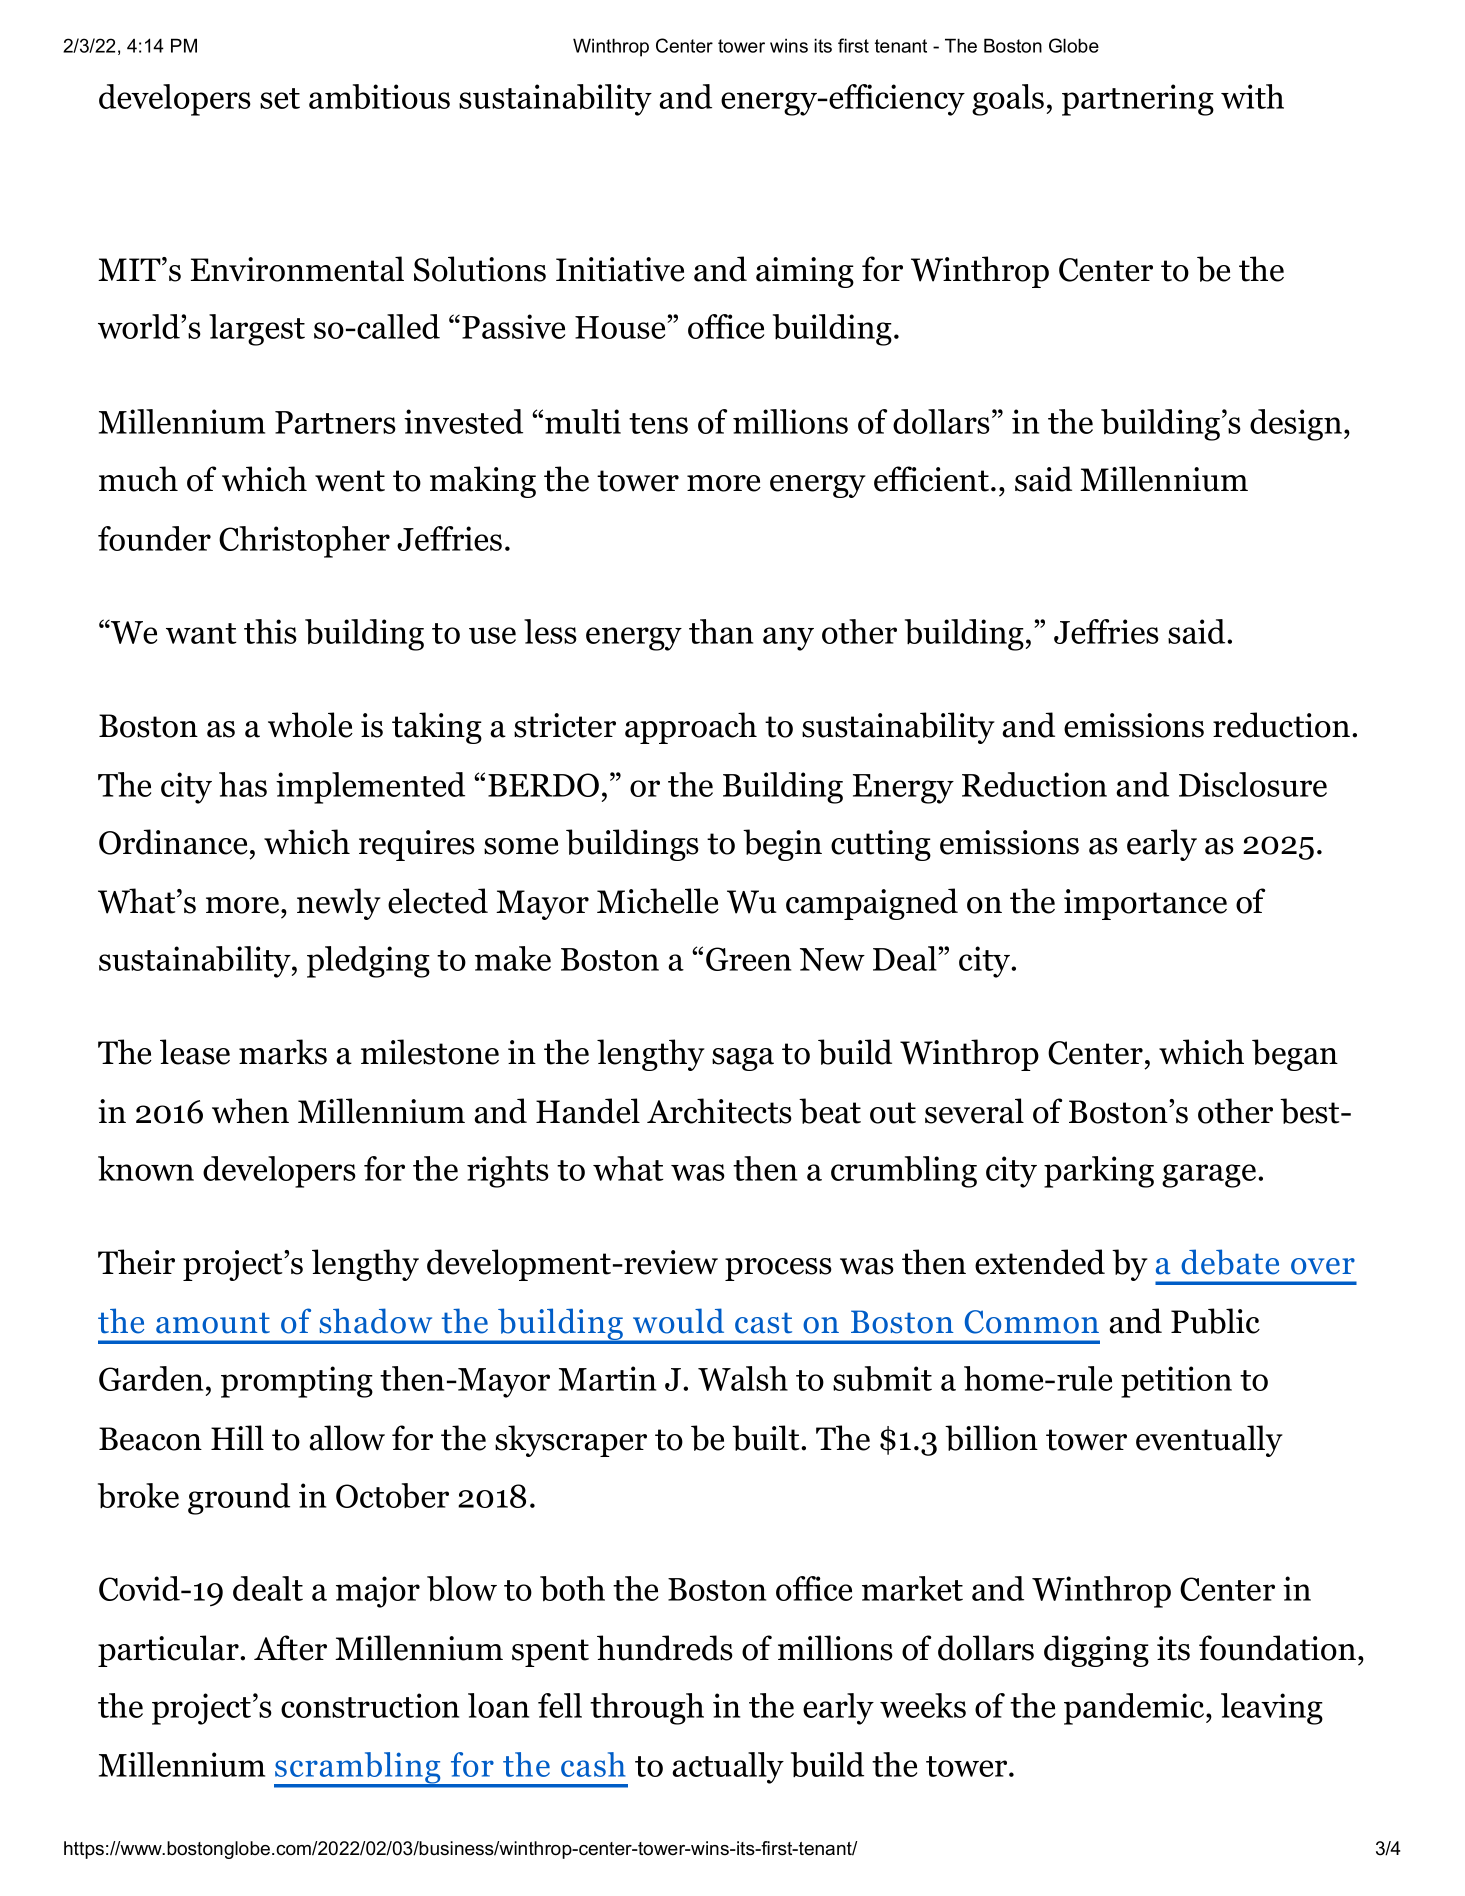  What do you see at coordinates (280, 98) in the screenshot?
I see `set` at bounding box center [280, 98].
